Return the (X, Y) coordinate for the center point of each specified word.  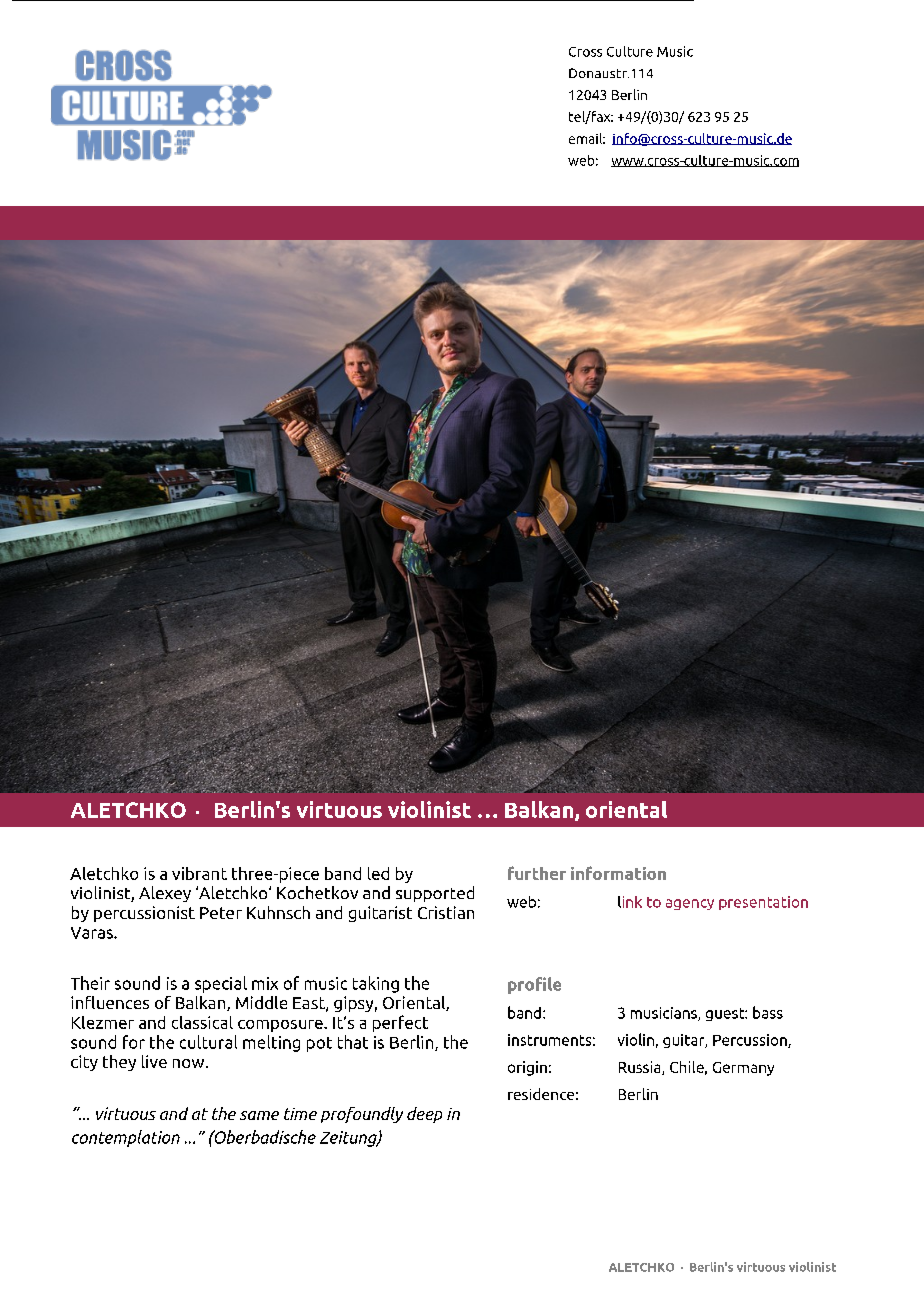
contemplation (126, 1138)
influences (110, 1002)
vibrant (199, 873)
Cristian (446, 912)
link (630, 902)
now (190, 1063)
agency (690, 904)
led (378, 873)
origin (527, 1068)
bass (768, 1012)
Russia (641, 1068)
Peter (221, 913)
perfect (400, 1023)
